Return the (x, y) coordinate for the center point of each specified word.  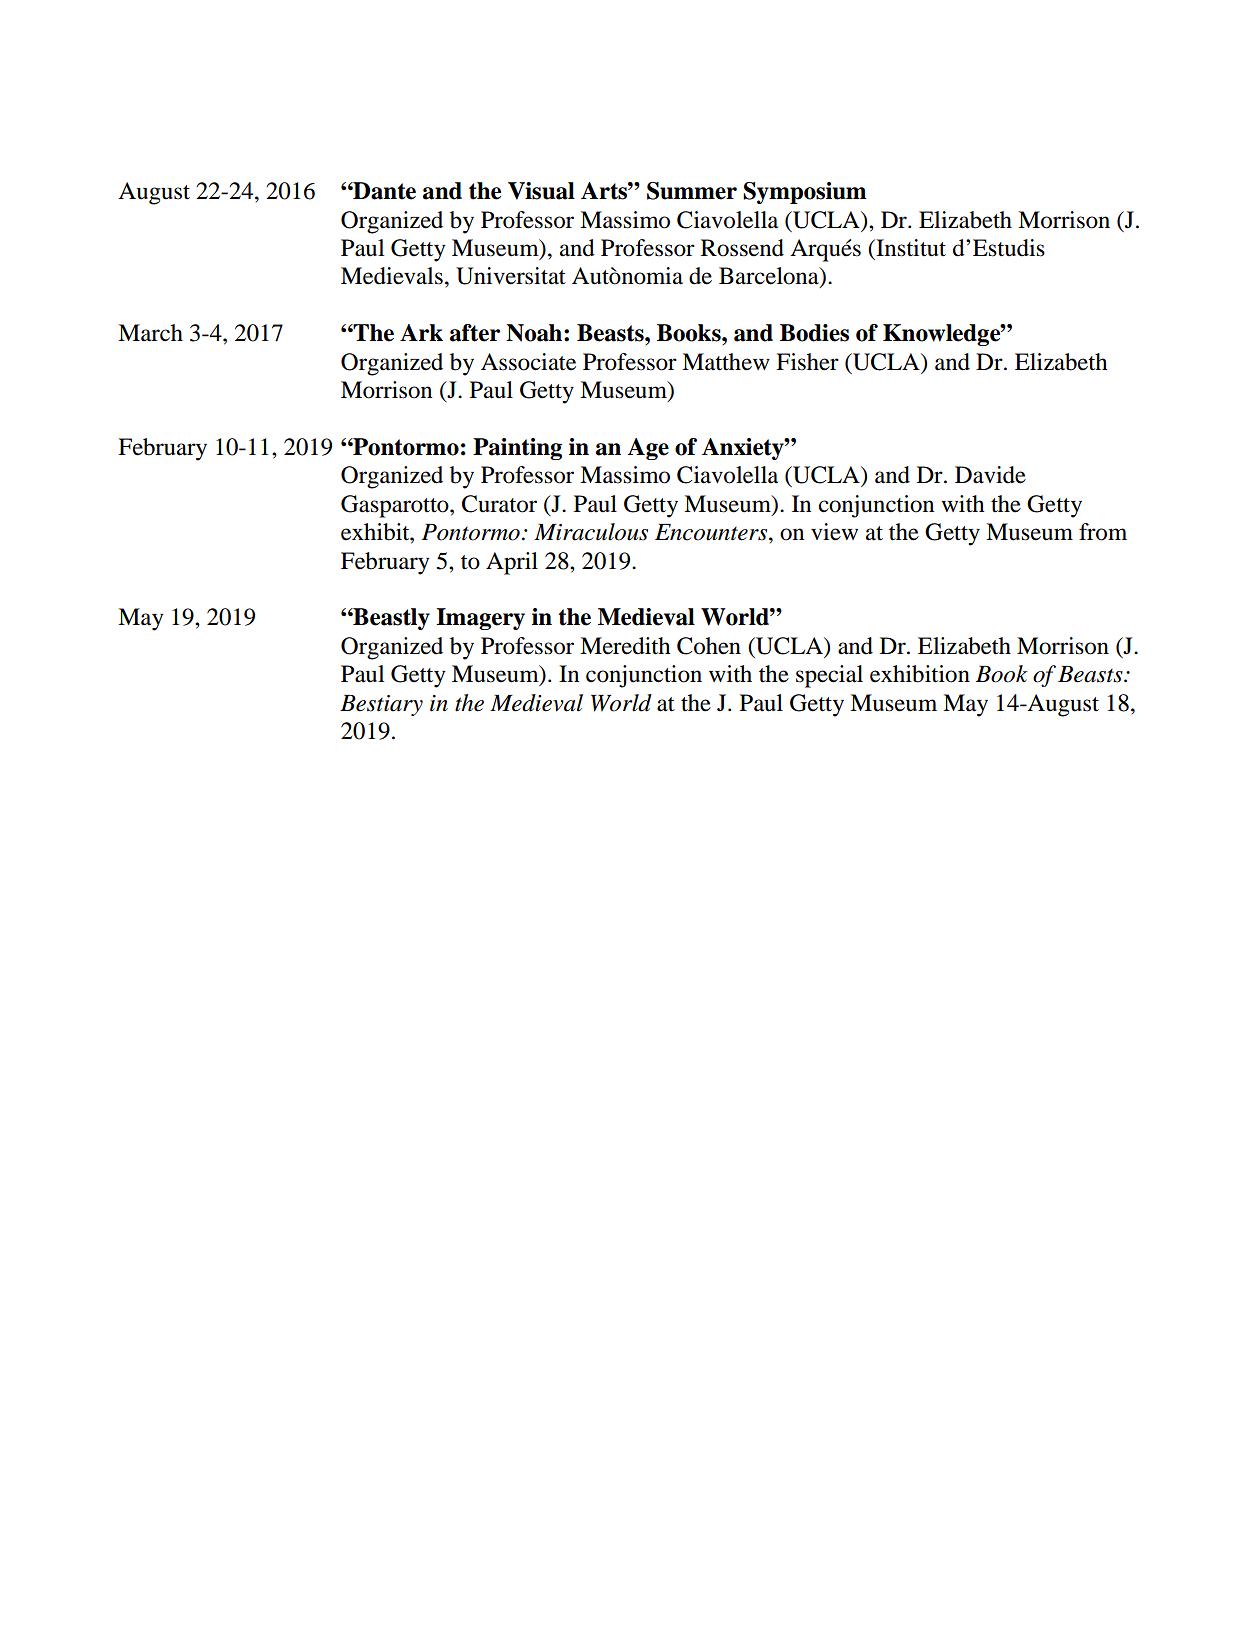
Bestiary (381, 705)
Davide (990, 475)
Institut (910, 248)
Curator (499, 504)
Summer (692, 191)
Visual (541, 191)
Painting (517, 449)
